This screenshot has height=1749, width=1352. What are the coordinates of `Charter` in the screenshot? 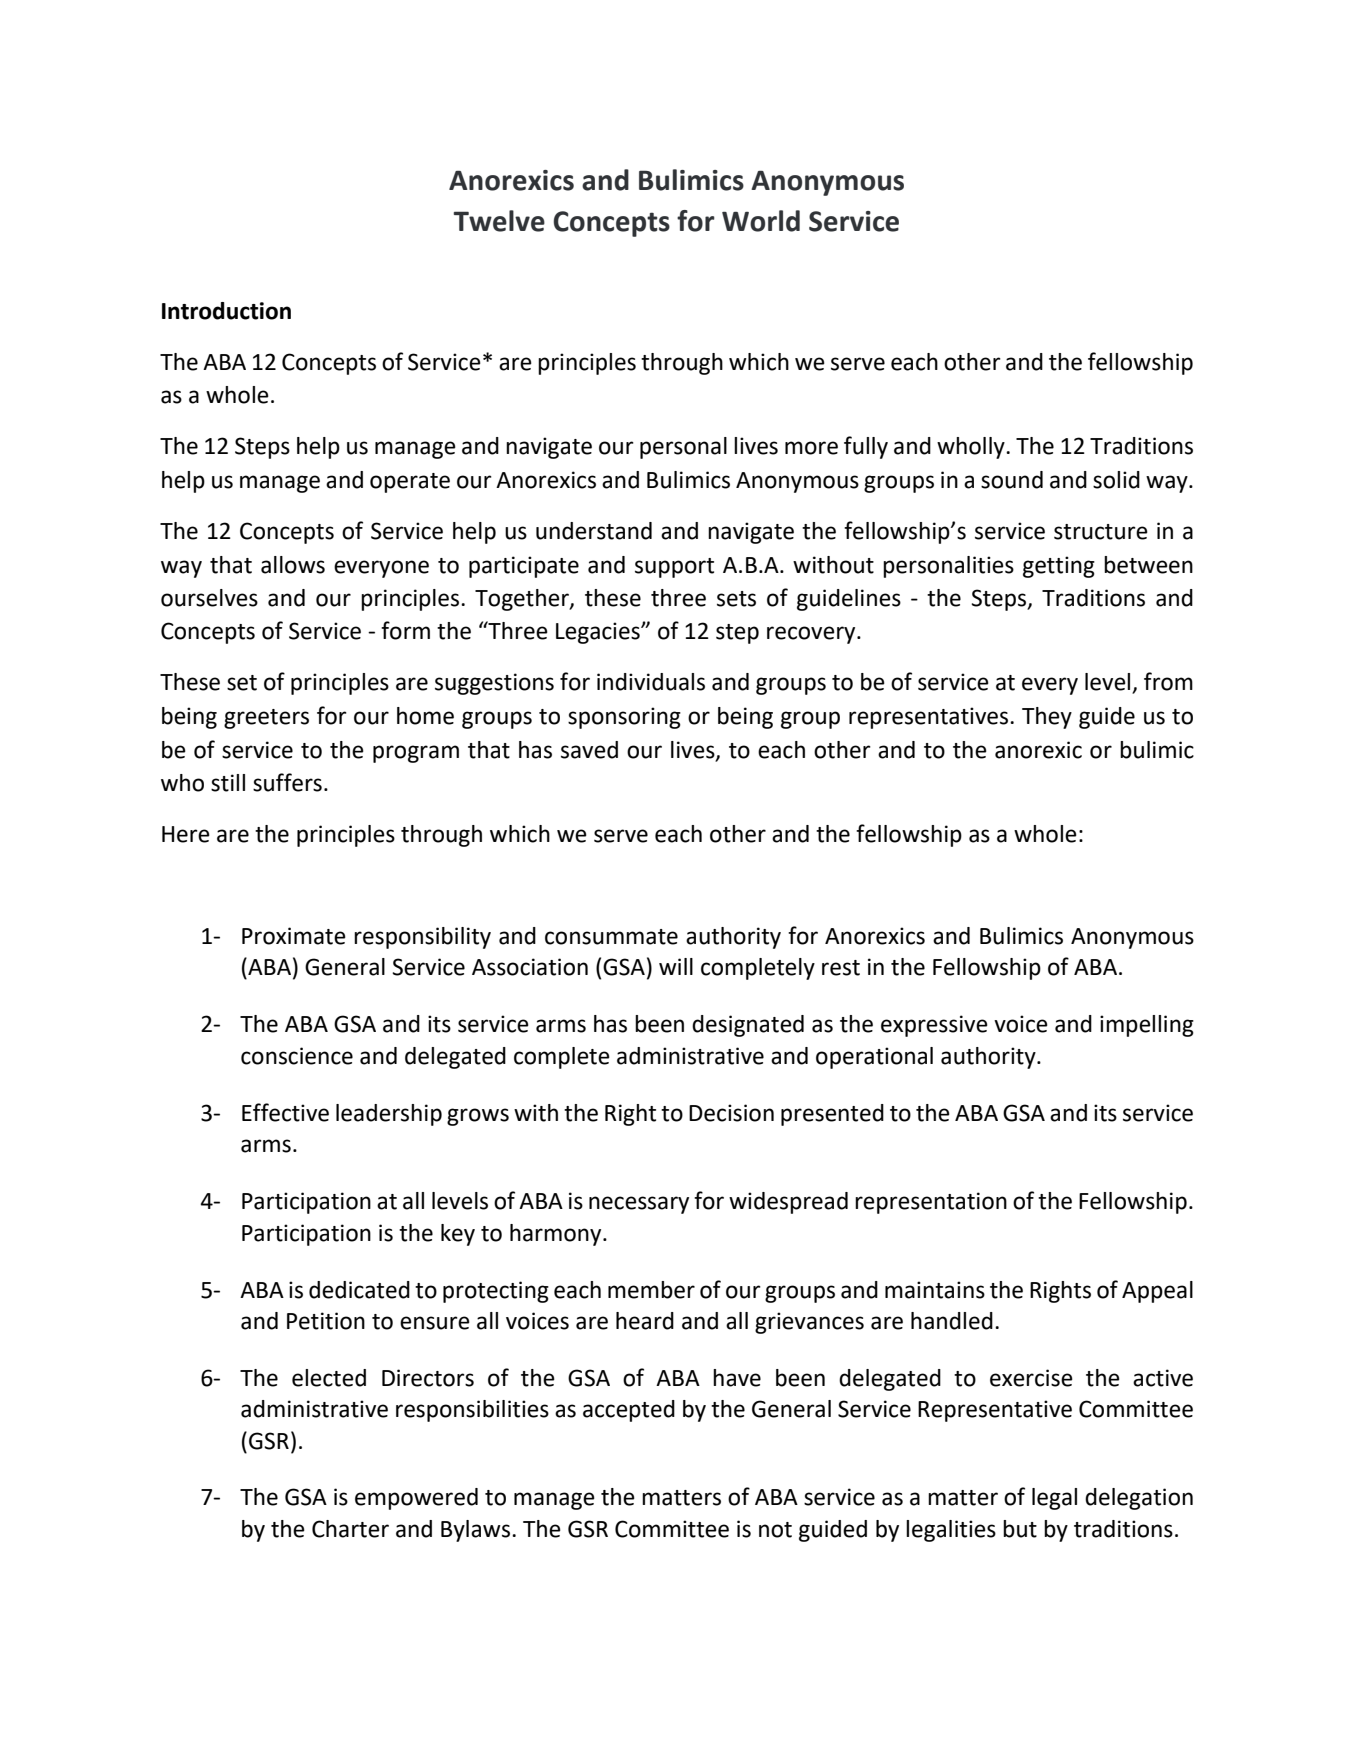 It's located at (350, 1529).
